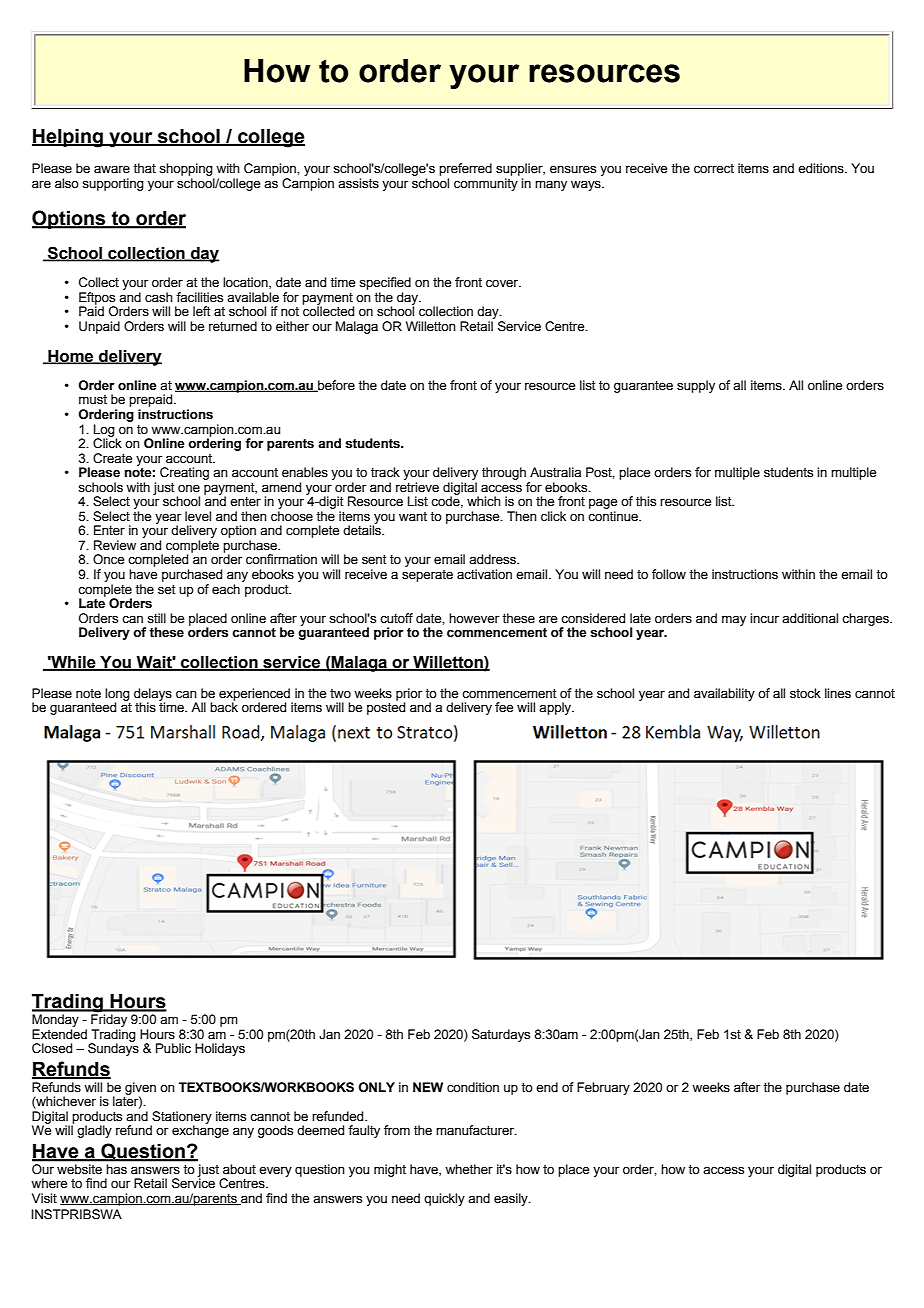 The image size is (924, 1308). I want to click on back, so click(224, 706).
